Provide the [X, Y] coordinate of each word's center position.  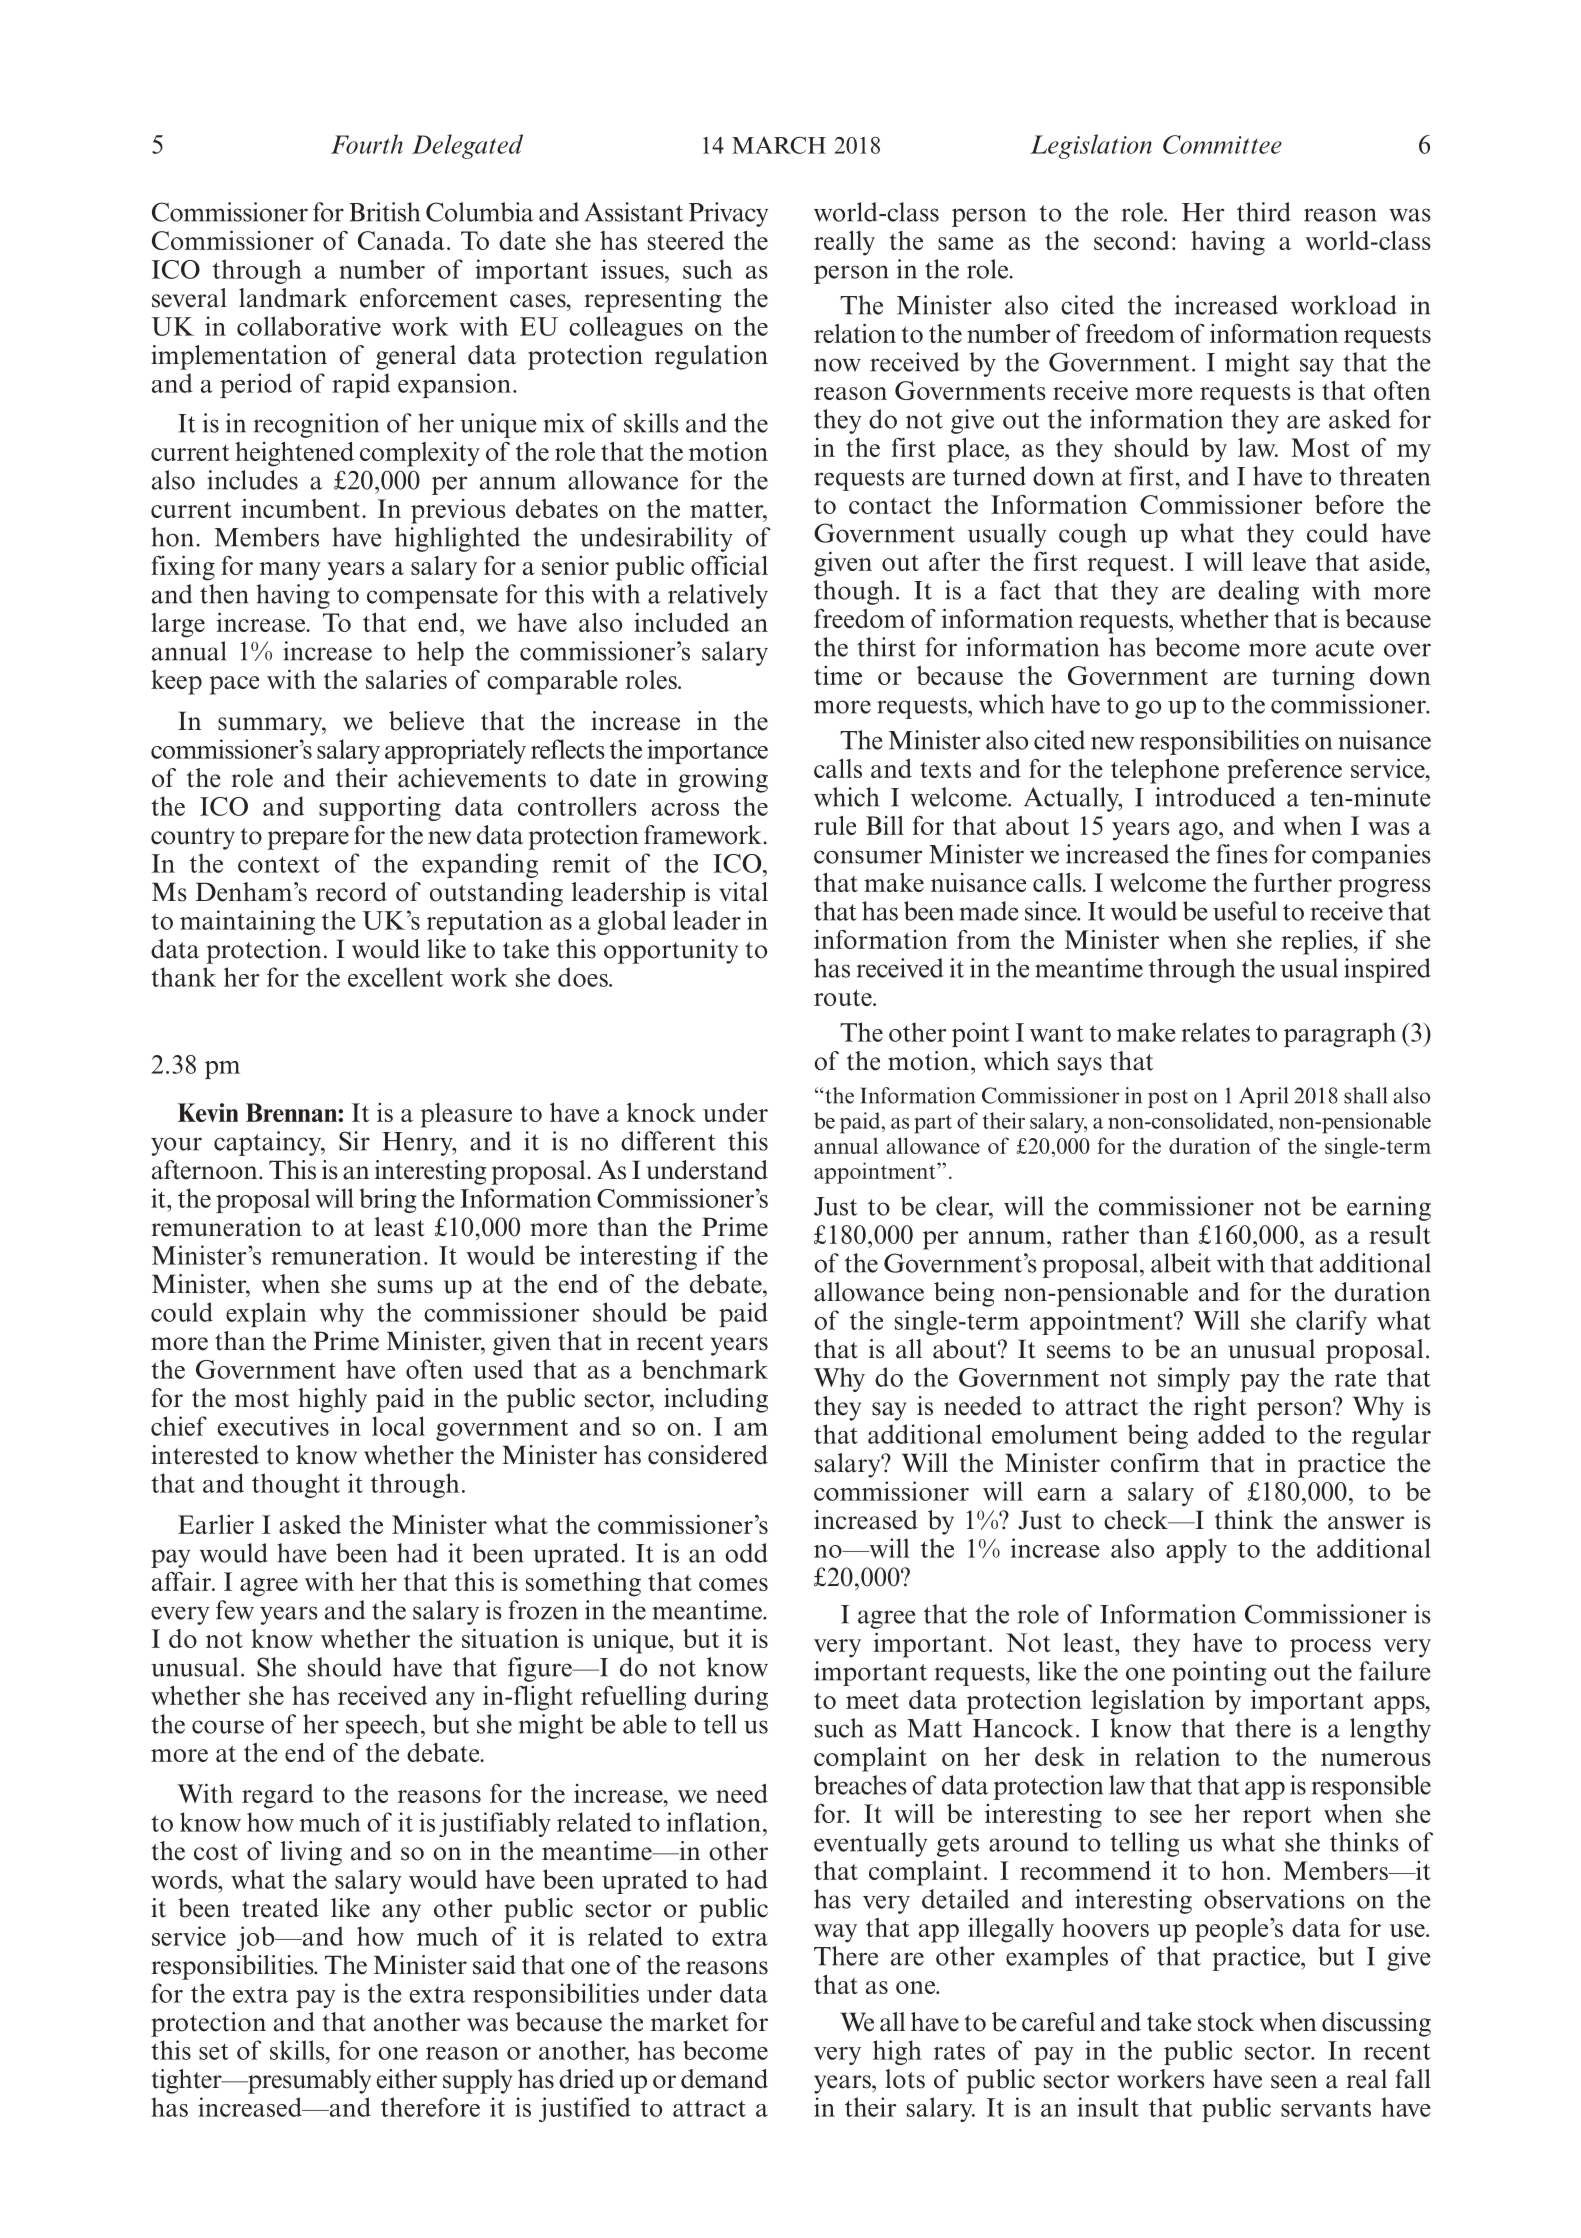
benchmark [705, 1369]
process [1330, 1648]
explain [266, 1314]
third [1264, 212]
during [731, 1698]
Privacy [728, 214]
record [351, 892]
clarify [1331, 1322]
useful [1245, 911]
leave [1279, 561]
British [384, 212]
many [290, 571]
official [729, 565]
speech [382, 1726]
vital [743, 892]
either [407, 2079]
